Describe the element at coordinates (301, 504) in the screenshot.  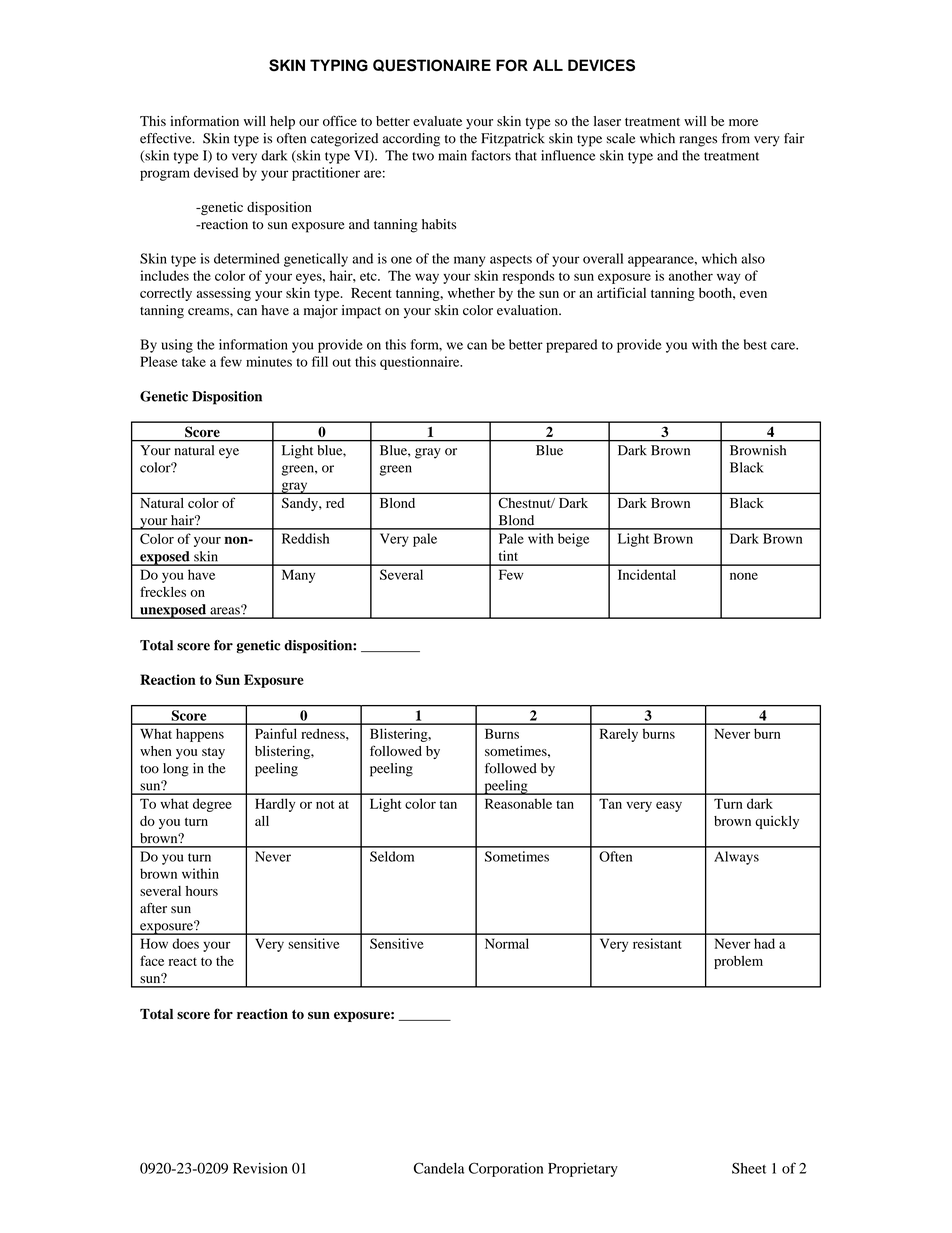
I see `Sandy` at that location.
